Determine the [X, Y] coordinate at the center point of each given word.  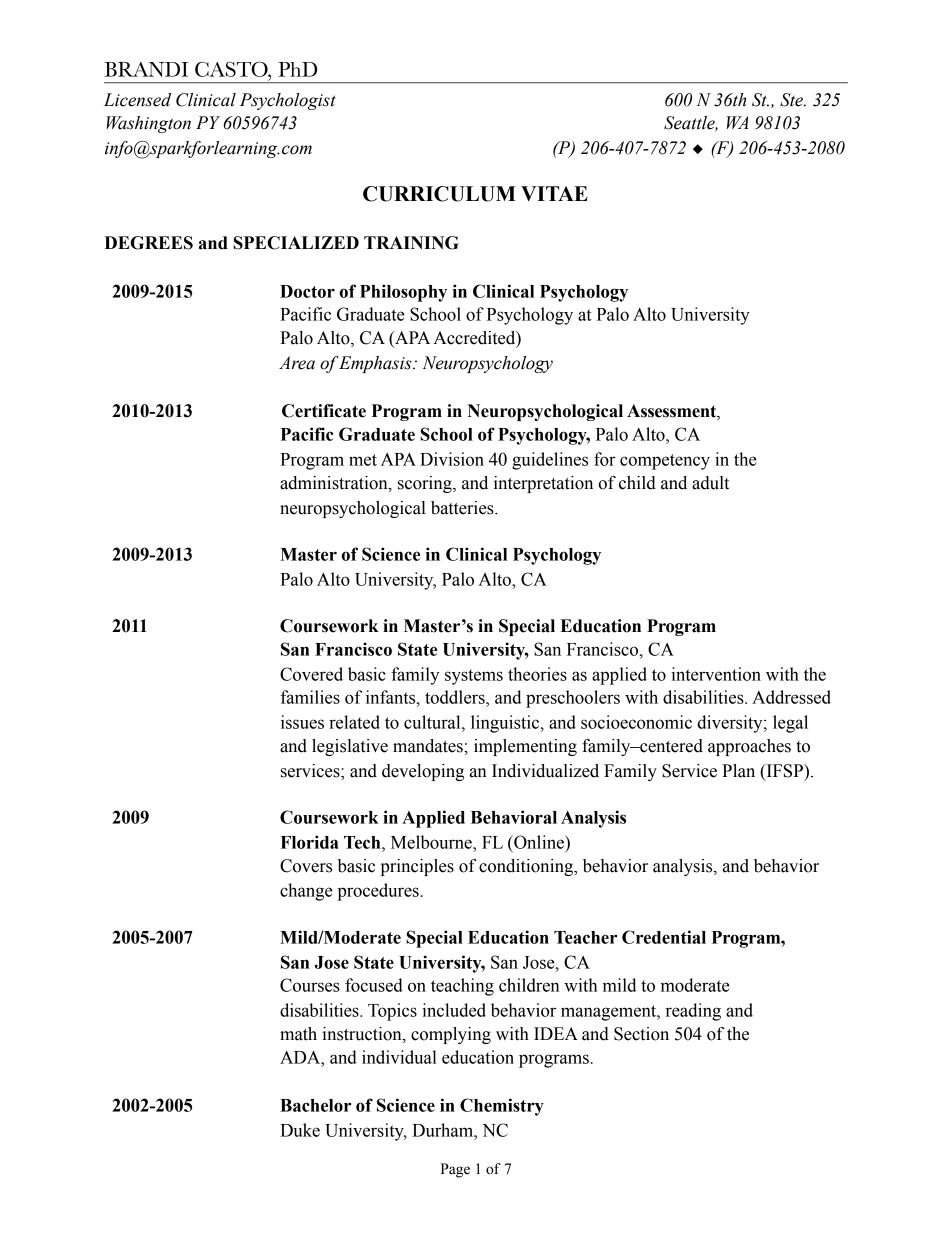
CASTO [232, 69]
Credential [664, 937]
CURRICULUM [439, 194]
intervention [716, 674]
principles [417, 867]
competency [665, 462]
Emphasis [376, 364]
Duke [300, 1130]
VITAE [554, 193]
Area [297, 363]
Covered [311, 674]
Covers [306, 866]
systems [474, 677]
